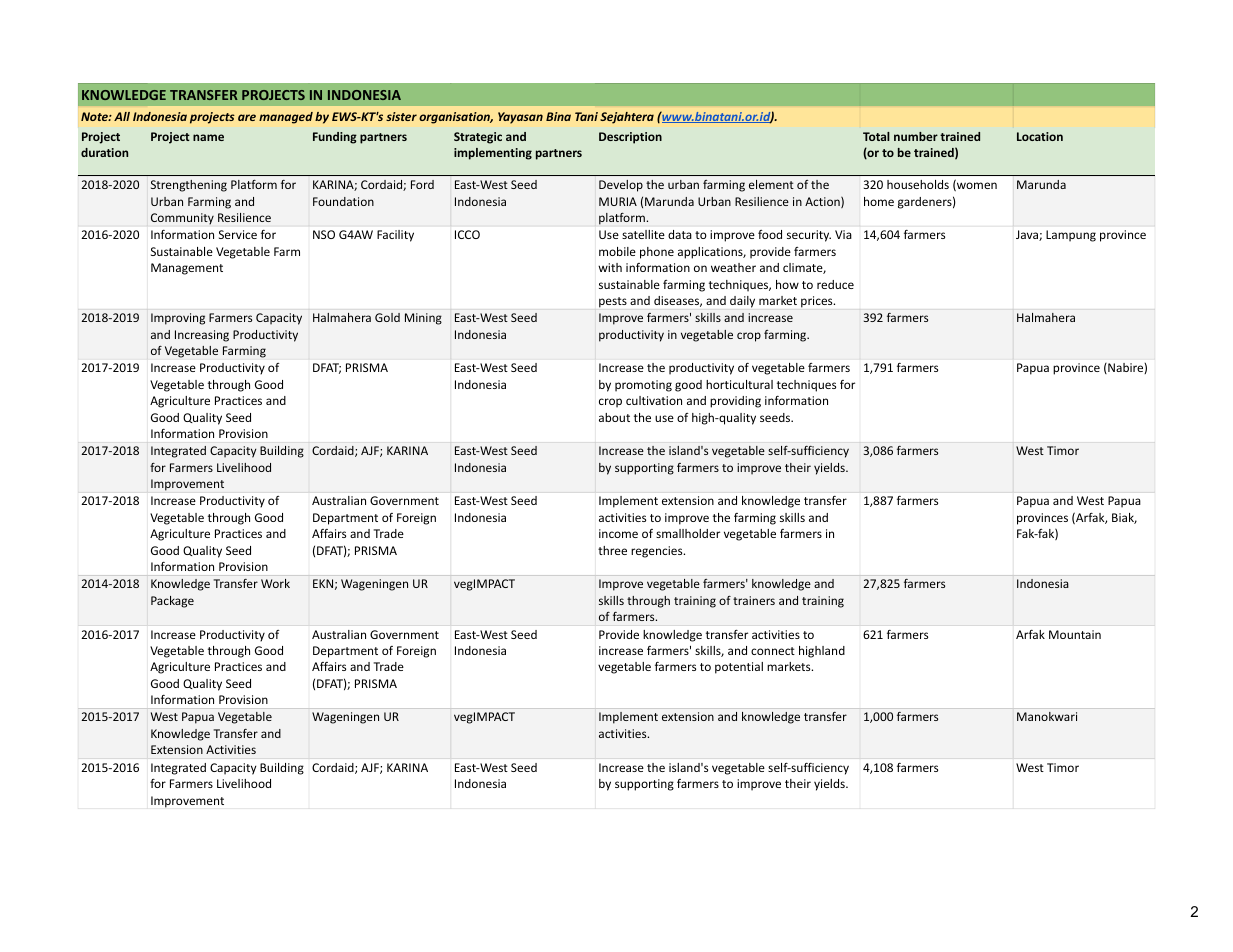 This page has height=952, width=1233. Describe the element at coordinates (739, 668) in the page. I see `potential` at that location.
